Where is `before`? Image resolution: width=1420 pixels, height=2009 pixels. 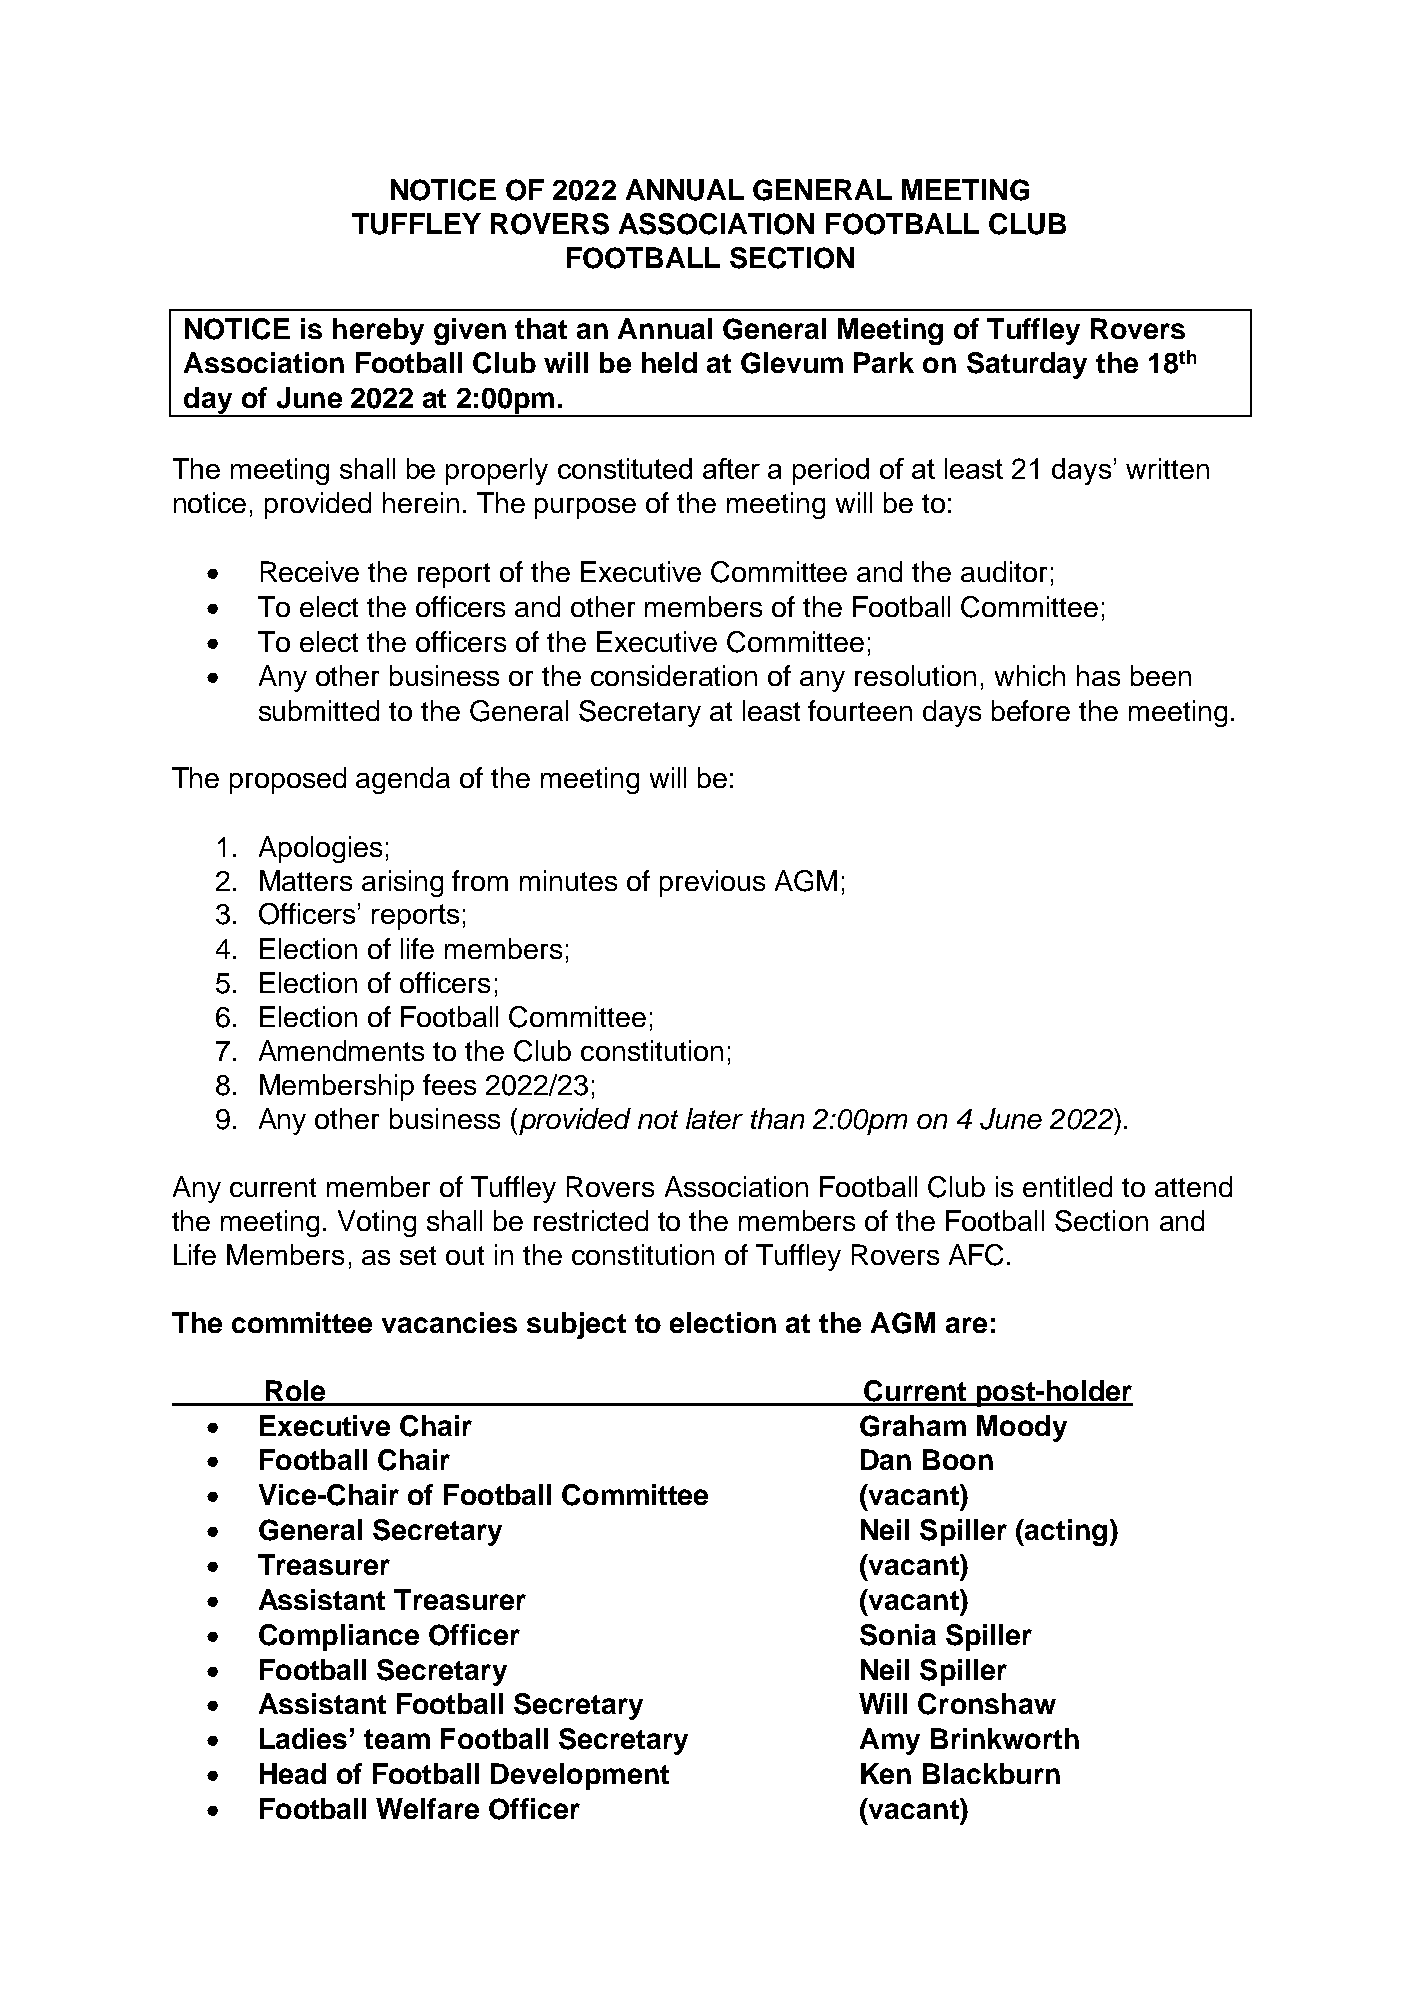 before is located at coordinates (1031, 710).
